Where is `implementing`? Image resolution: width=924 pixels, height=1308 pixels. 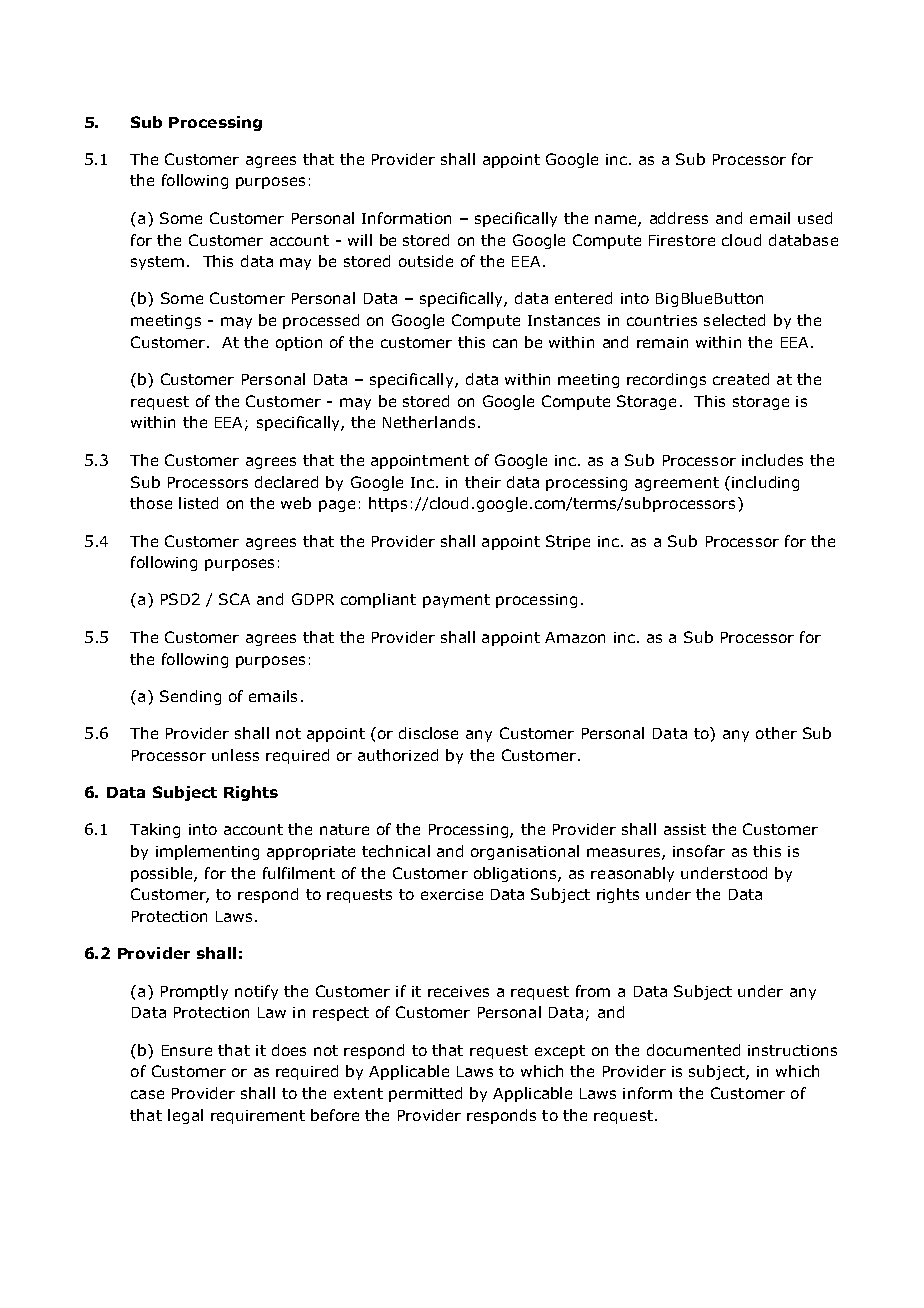
implementing is located at coordinates (207, 852).
